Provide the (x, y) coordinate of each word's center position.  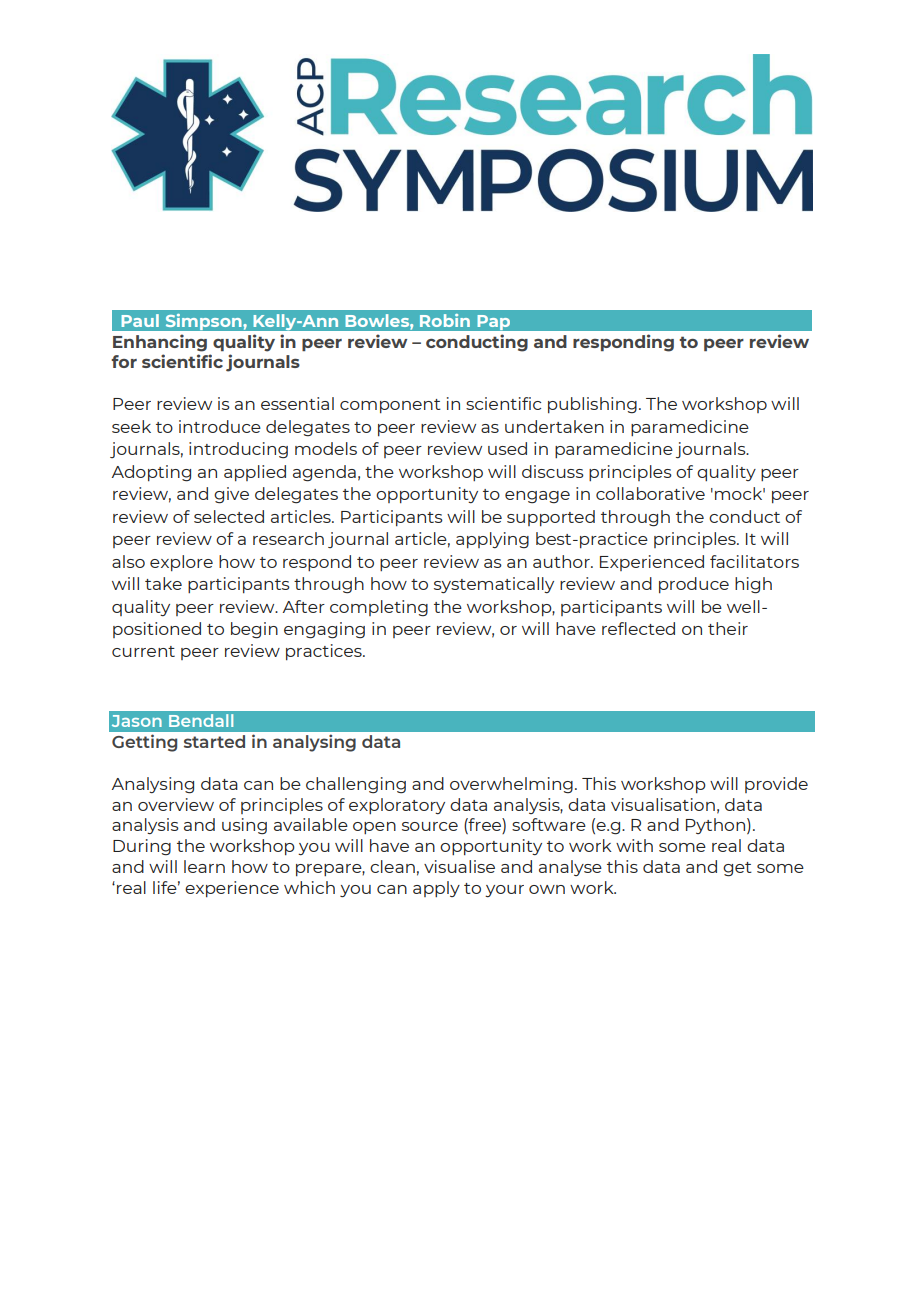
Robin (445, 320)
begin (254, 630)
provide (776, 785)
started (214, 741)
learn (204, 866)
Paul (140, 320)
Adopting (151, 473)
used (507, 448)
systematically (494, 585)
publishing (592, 405)
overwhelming (511, 785)
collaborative (650, 493)
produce (694, 585)
